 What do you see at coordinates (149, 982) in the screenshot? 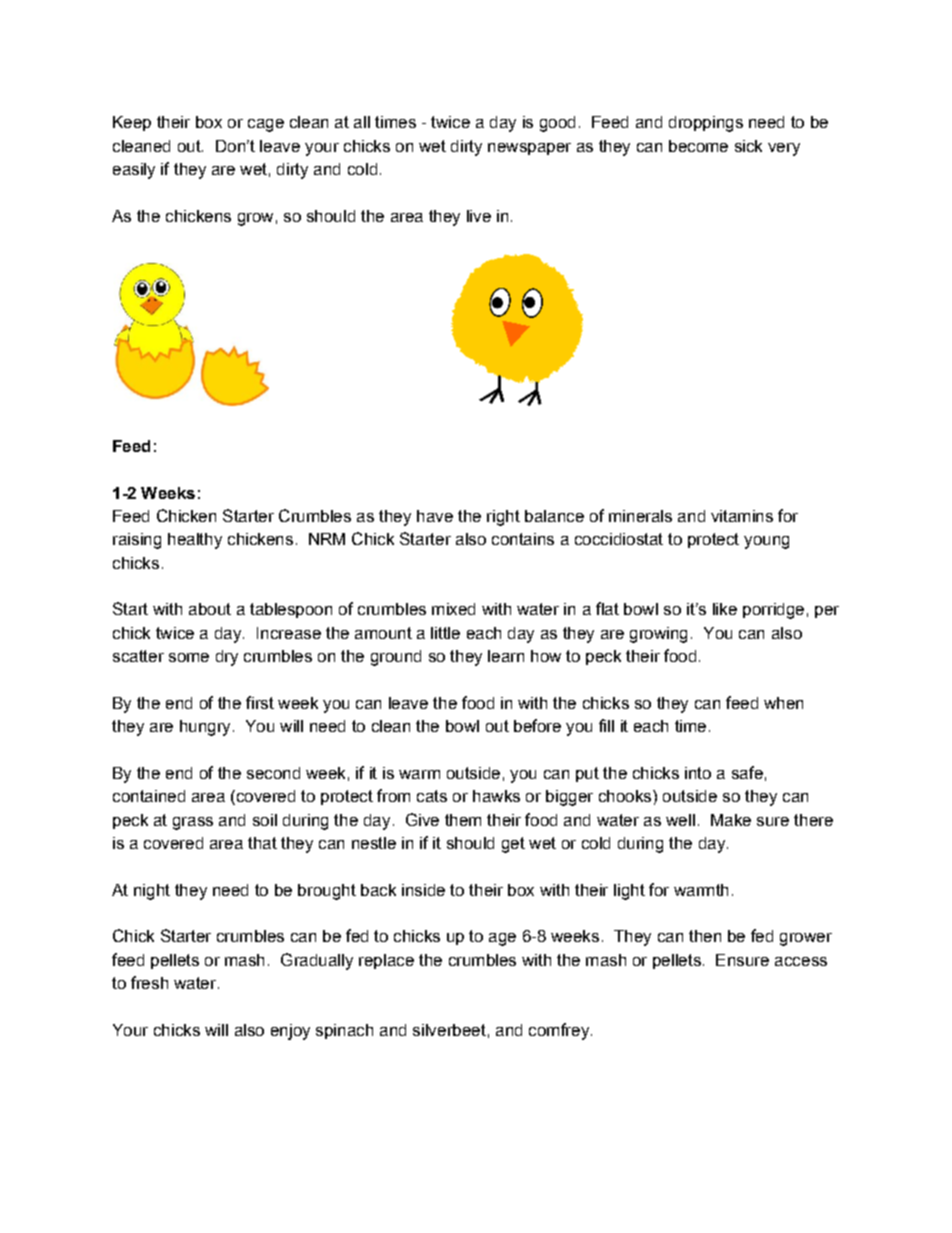
I see `fresh` at bounding box center [149, 982].
